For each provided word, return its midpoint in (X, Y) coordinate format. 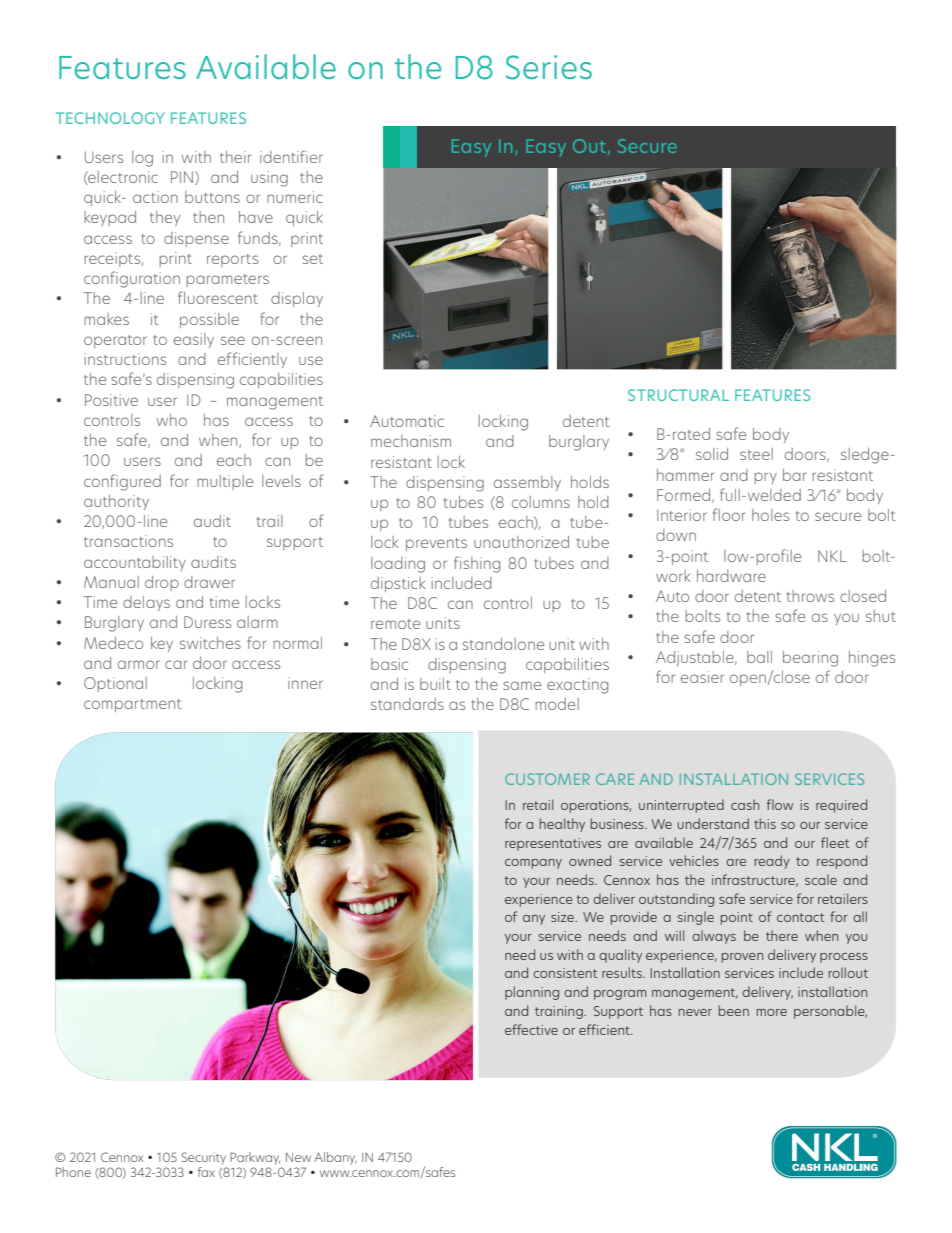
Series (549, 67)
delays (146, 603)
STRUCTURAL (678, 395)
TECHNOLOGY (110, 118)
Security (204, 1158)
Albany (335, 1158)
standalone (503, 644)
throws (810, 596)
